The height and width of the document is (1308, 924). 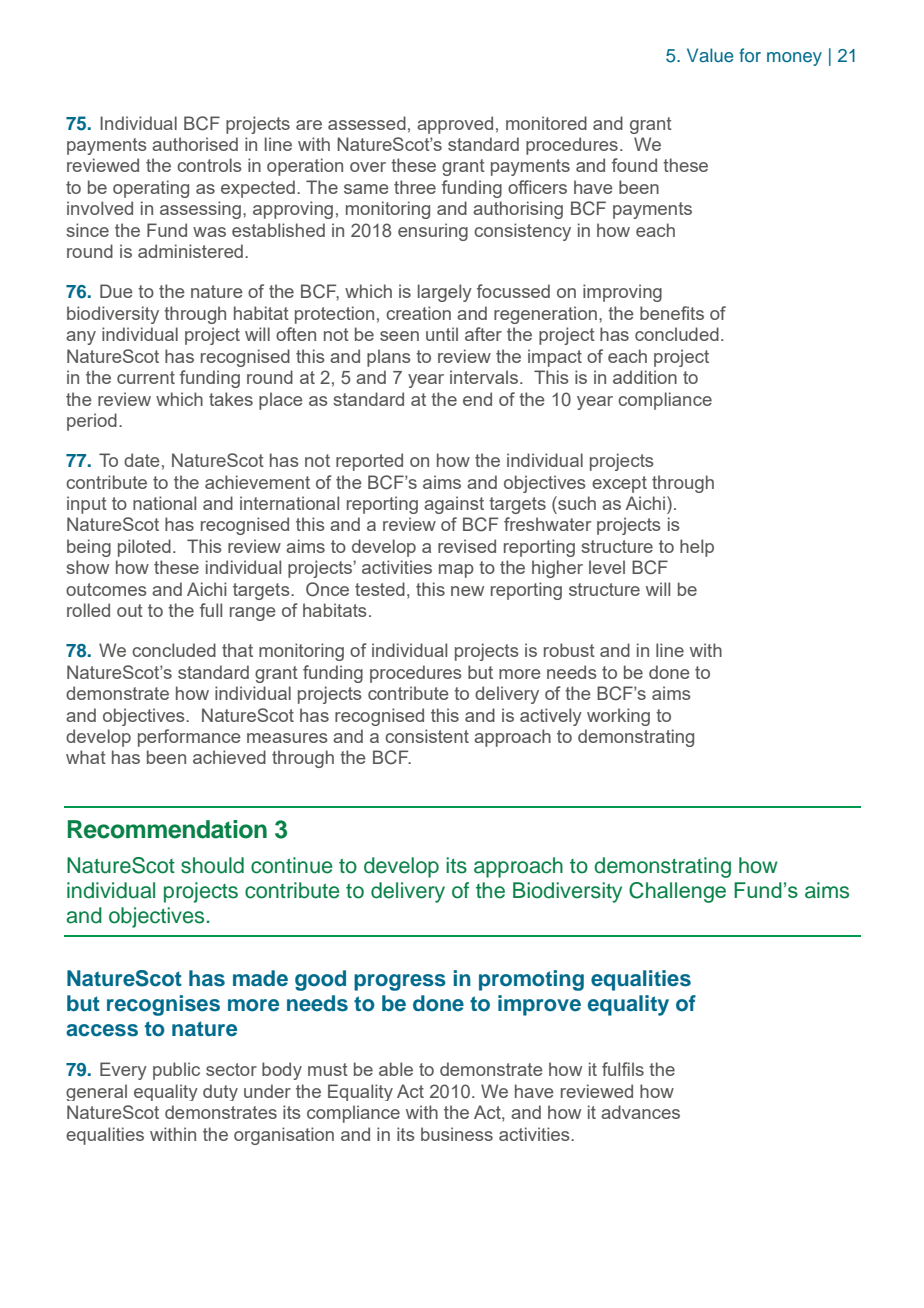 I want to click on Recommendation, so click(x=167, y=829).
